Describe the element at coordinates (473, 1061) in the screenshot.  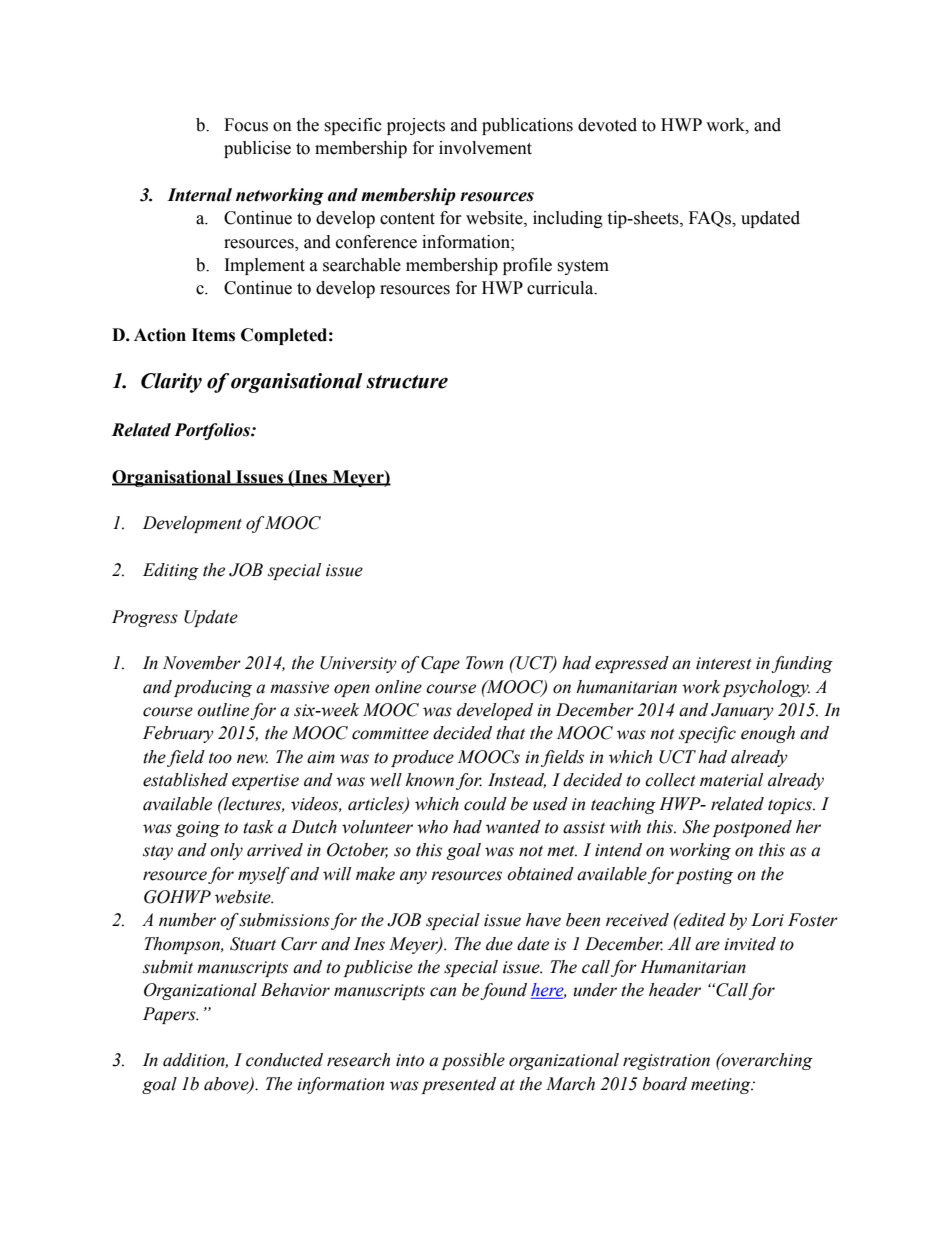
I see `possible` at that location.
